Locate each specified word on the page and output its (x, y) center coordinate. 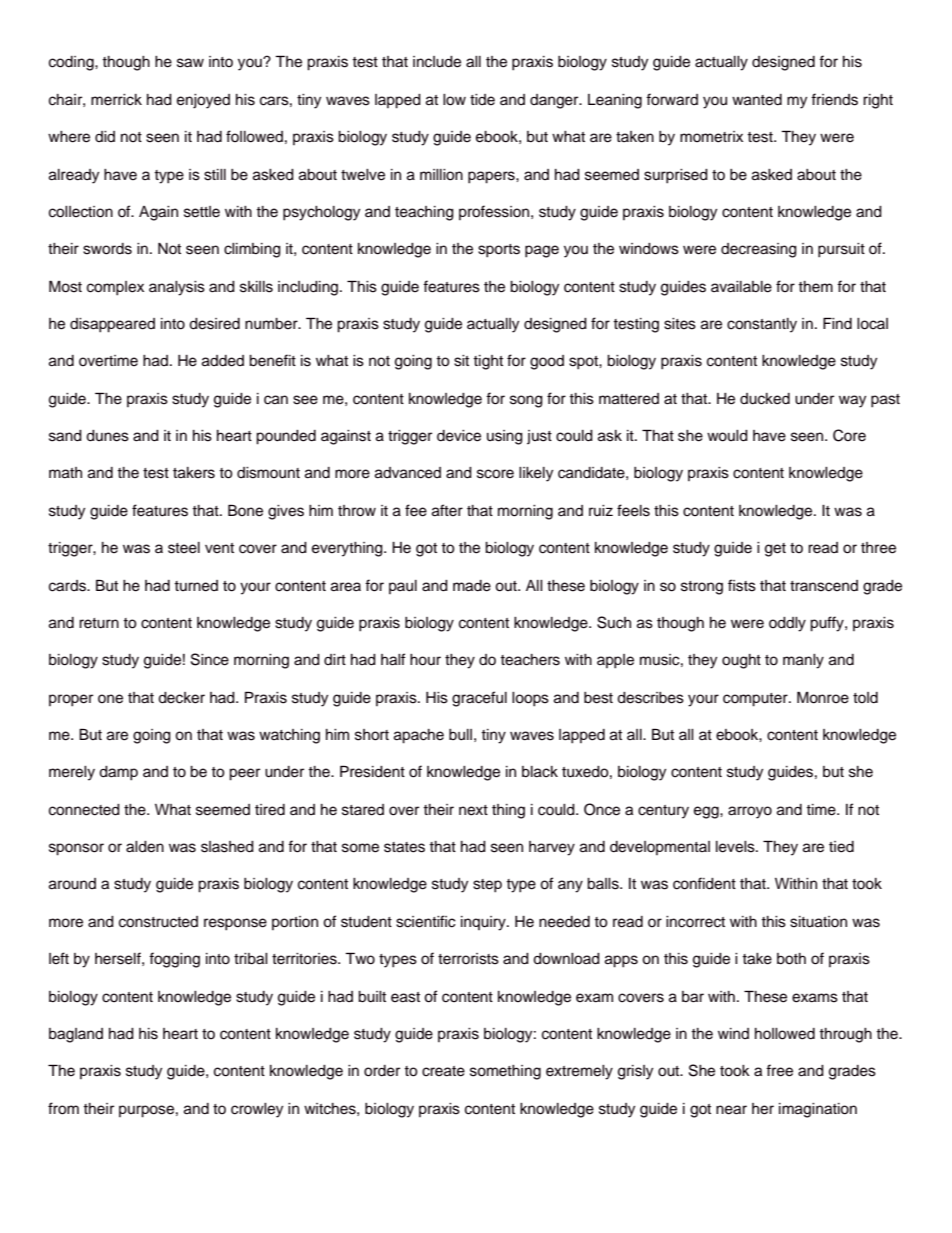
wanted (757, 100)
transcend (824, 586)
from (63, 1108)
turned (196, 586)
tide (482, 100)
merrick (116, 100)
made (472, 586)
